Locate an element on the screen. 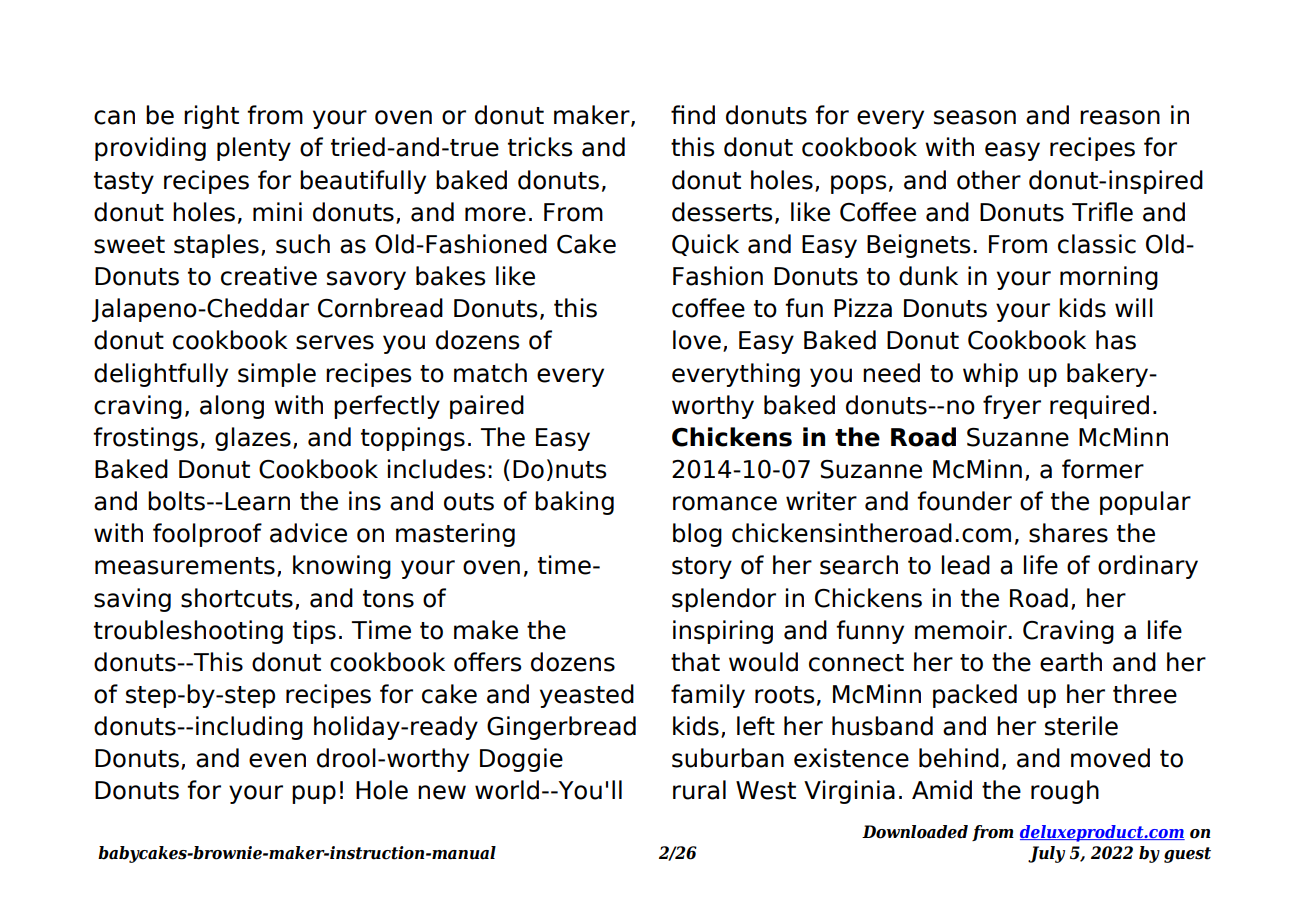 This screenshot has height=924, width=1311. troubleshooting is located at coordinates (188, 632).
